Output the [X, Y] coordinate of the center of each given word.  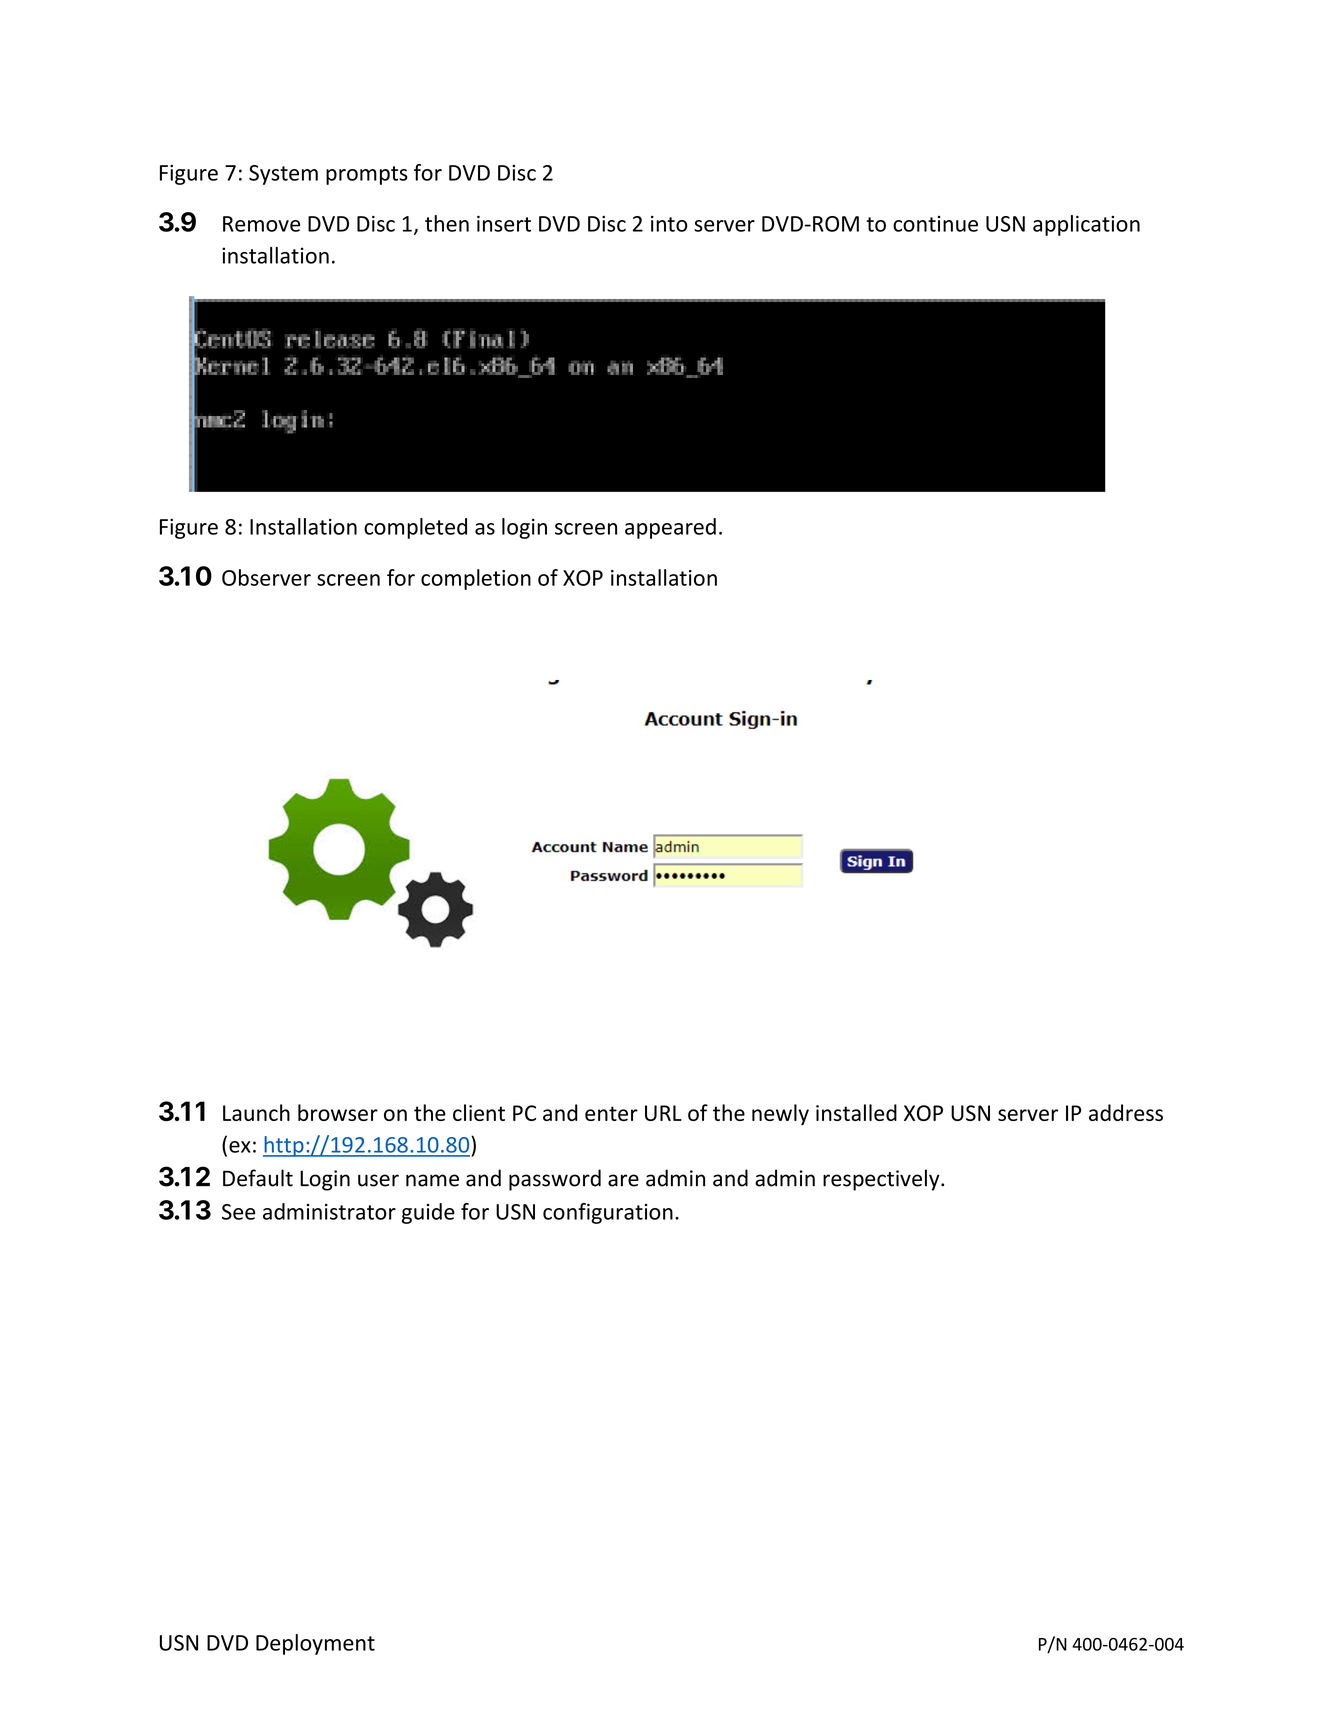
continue [935, 224]
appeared [670, 528]
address [1126, 1112]
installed [856, 1112]
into [669, 224]
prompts [367, 175]
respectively [882, 1180]
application [1086, 225]
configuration [608, 1213]
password [555, 1180]
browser [338, 1112]
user [378, 1180]
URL [663, 1113]
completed [415, 528]
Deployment [315, 1644]
